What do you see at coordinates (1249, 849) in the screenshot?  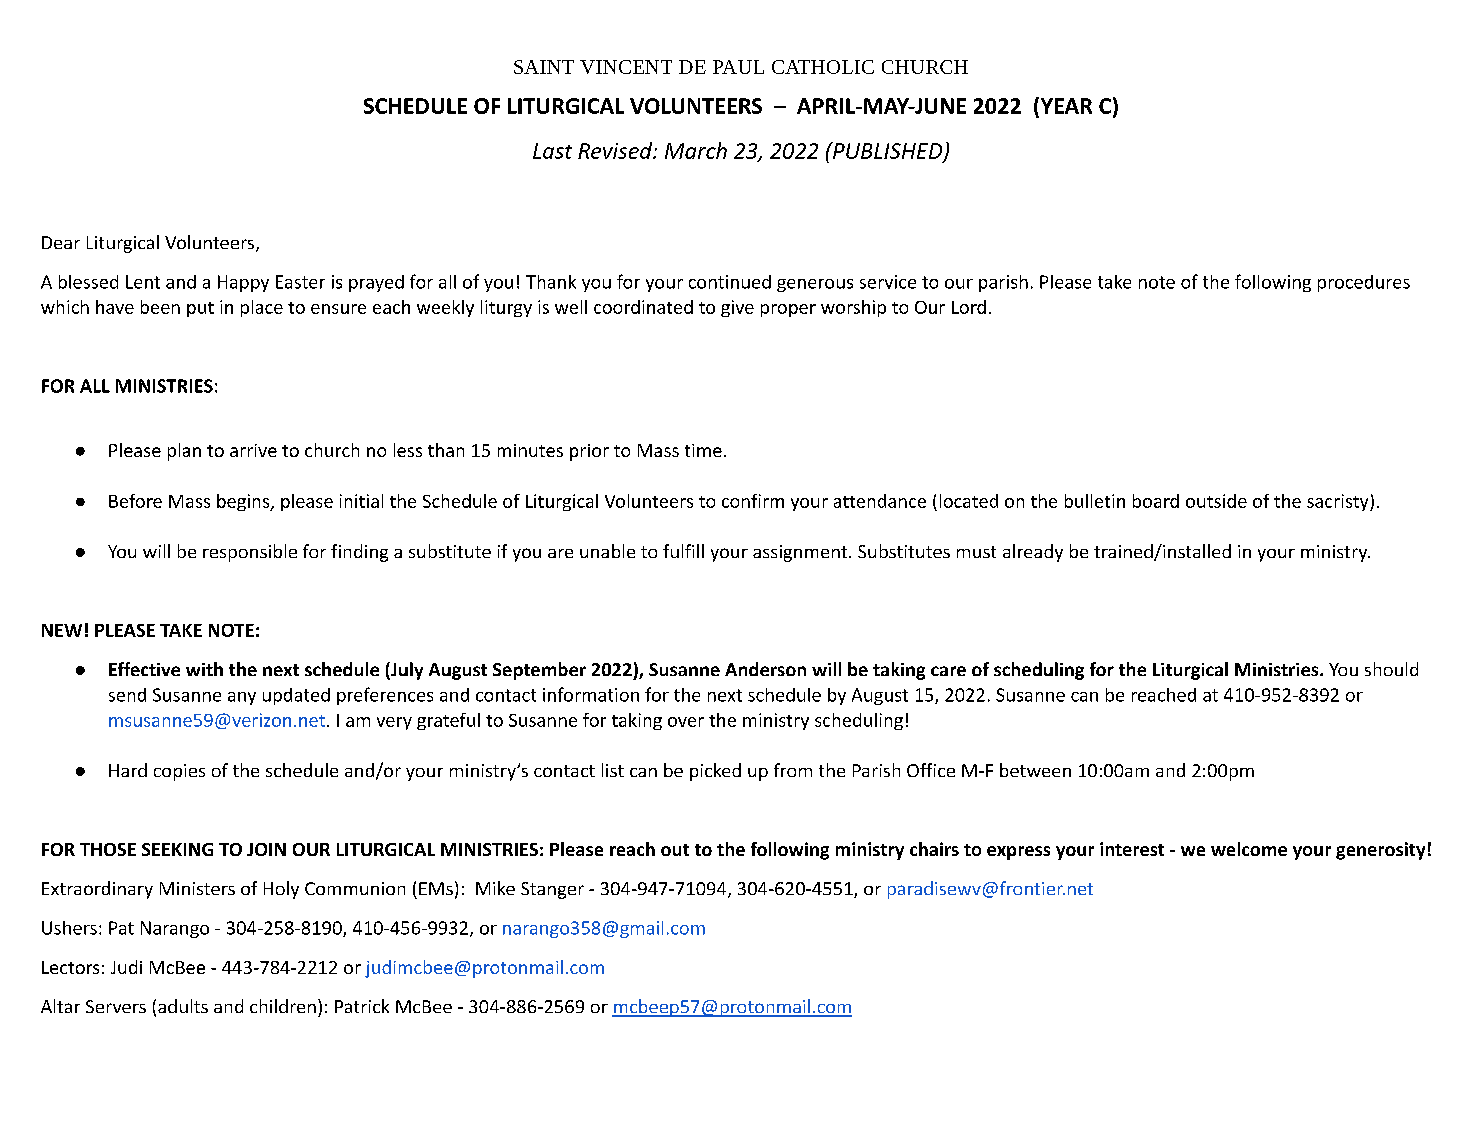 I see `welcome` at bounding box center [1249, 849].
